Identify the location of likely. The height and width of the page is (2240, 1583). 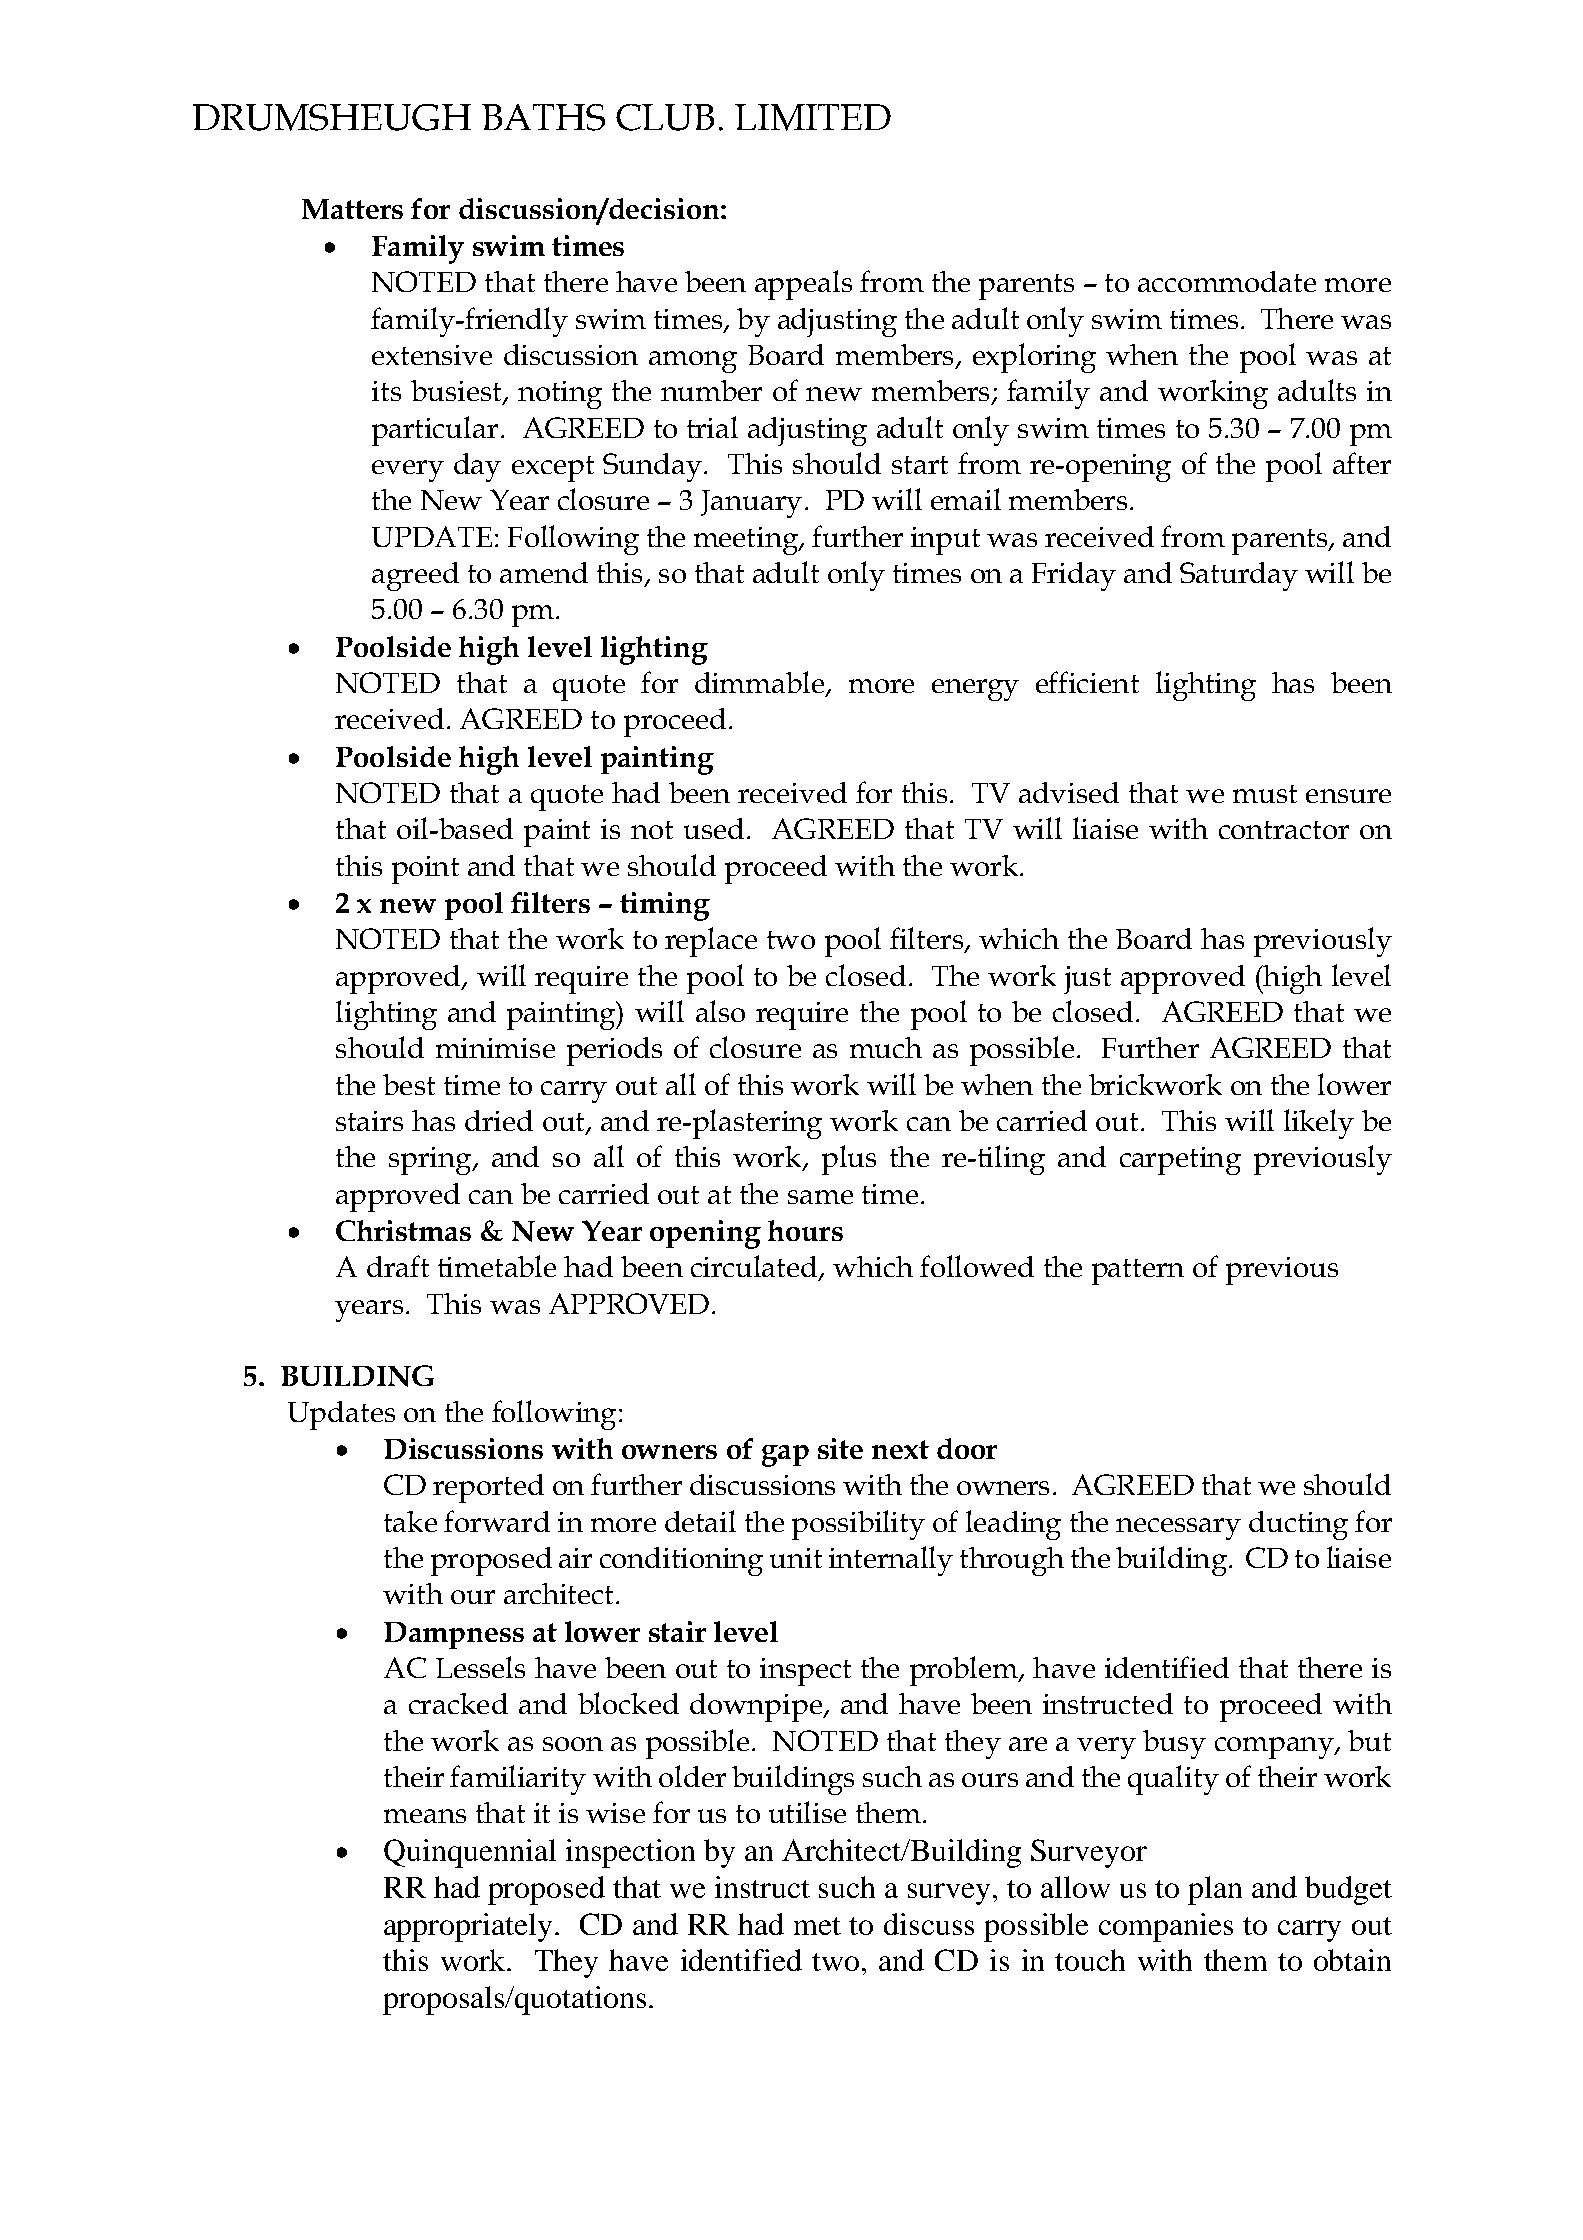
(1319, 1124).
